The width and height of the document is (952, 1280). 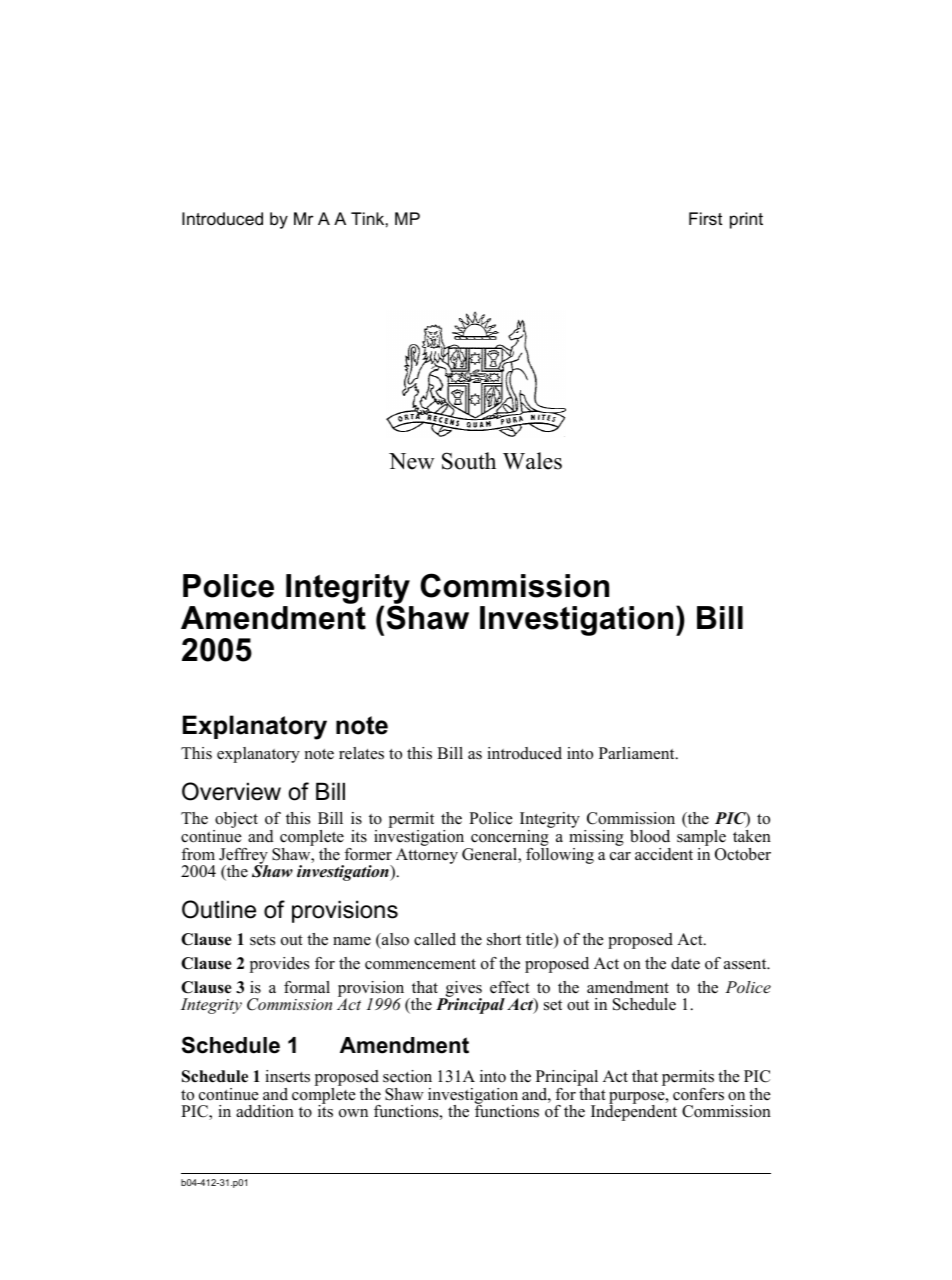 I want to click on New, so click(x=411, y=461).
